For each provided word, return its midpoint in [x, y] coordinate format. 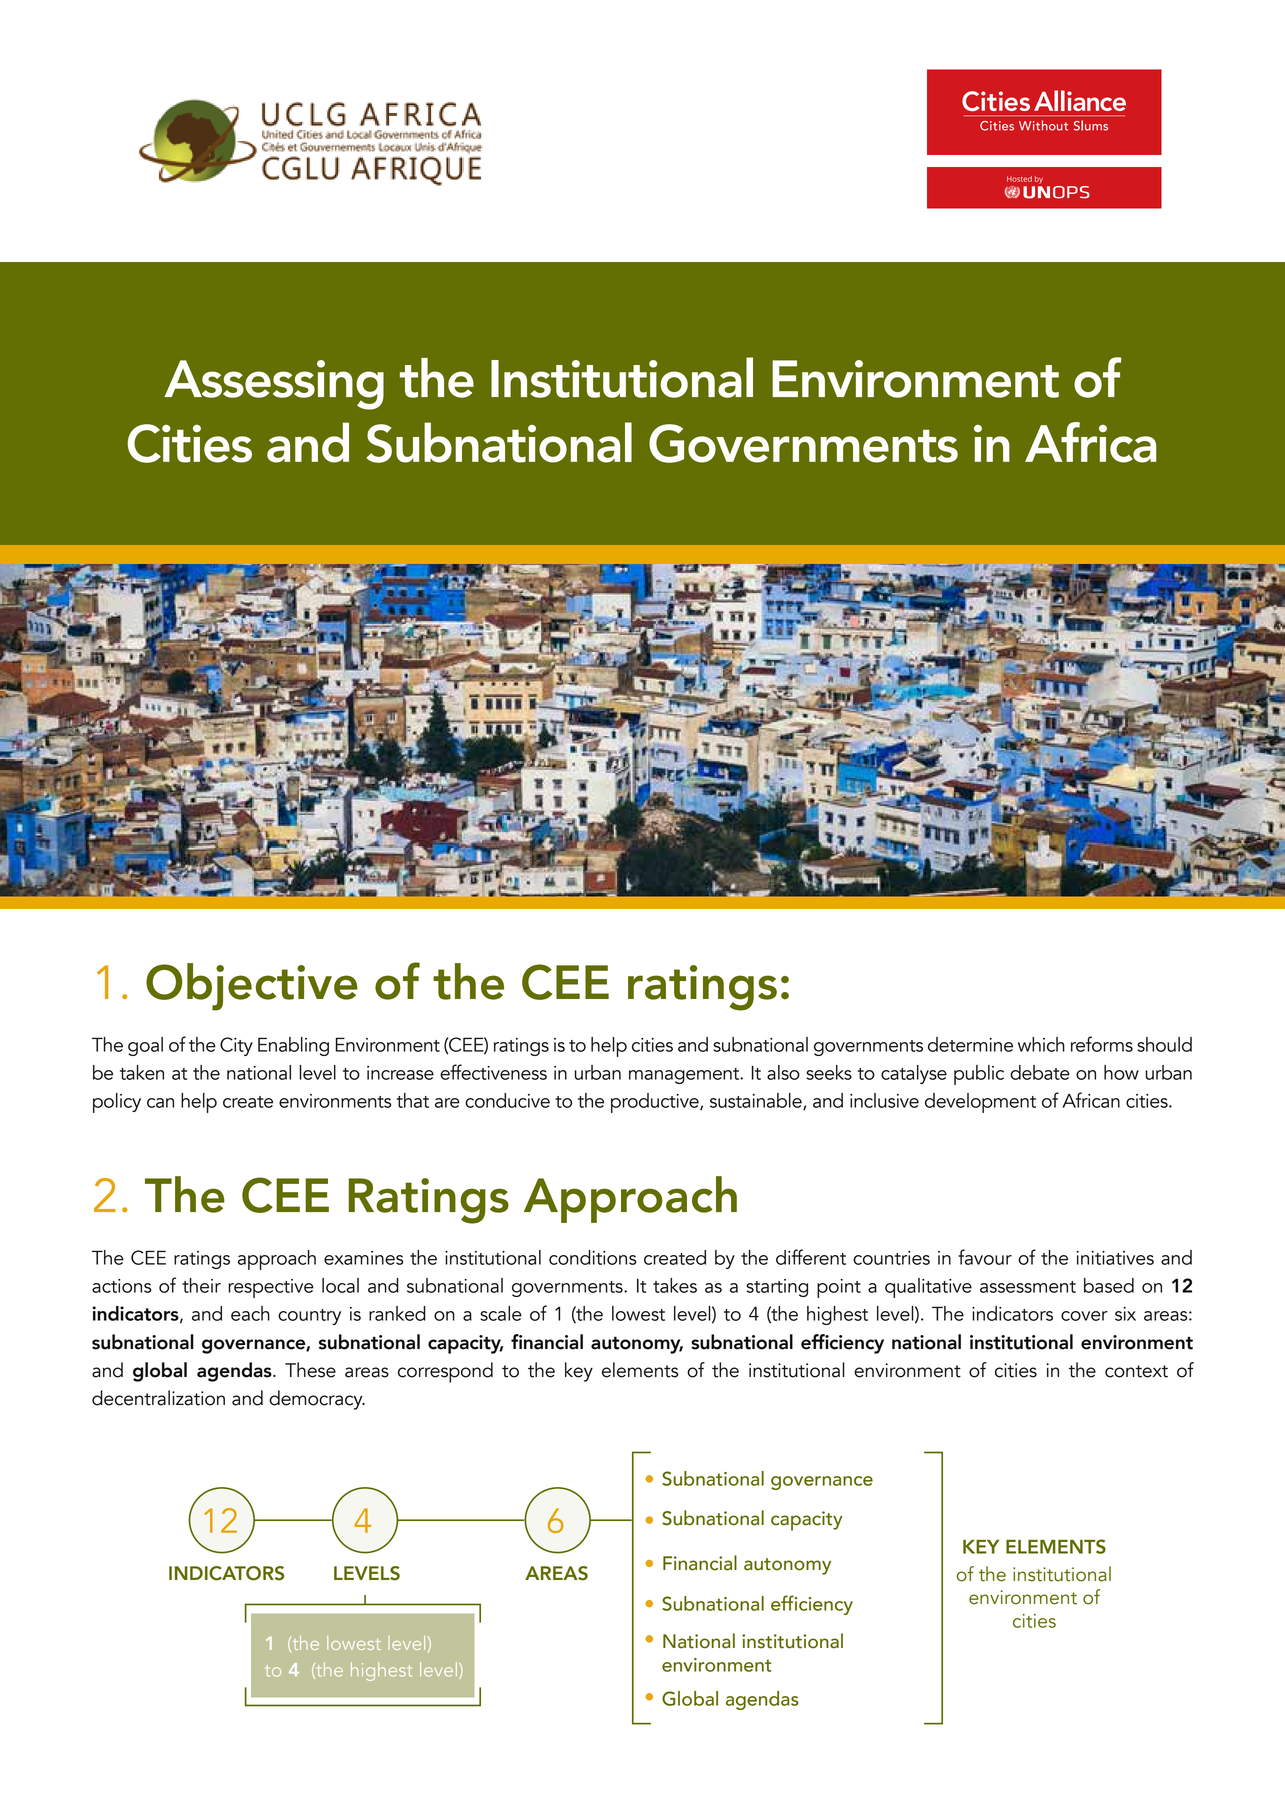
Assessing [274, 385]
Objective [252, 987]
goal [145, 1046]
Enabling [293, 1046]
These [310, 1370]
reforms [1102, 1044]
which [1041, 1044]
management [685, 1076]
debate [1040, 1072]
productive [656, 1103]
